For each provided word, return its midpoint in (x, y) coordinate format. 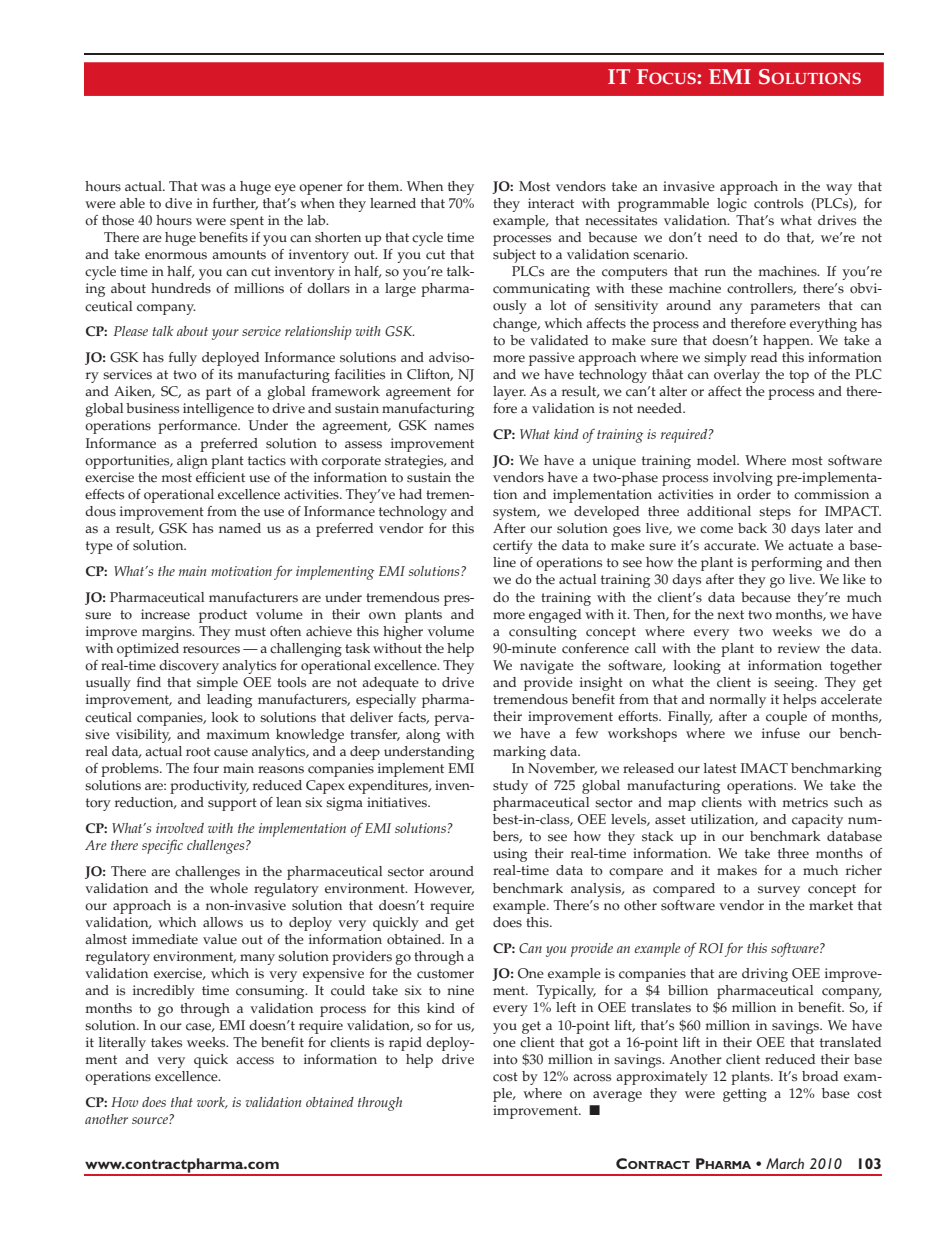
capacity (817, 821)
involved (180, 828)
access (255, 1061)
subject (514, 256)
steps (775, 513)
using (510, 855)
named (240, 528)
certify (513, 547)
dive (178, 203)
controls (778, 203)
